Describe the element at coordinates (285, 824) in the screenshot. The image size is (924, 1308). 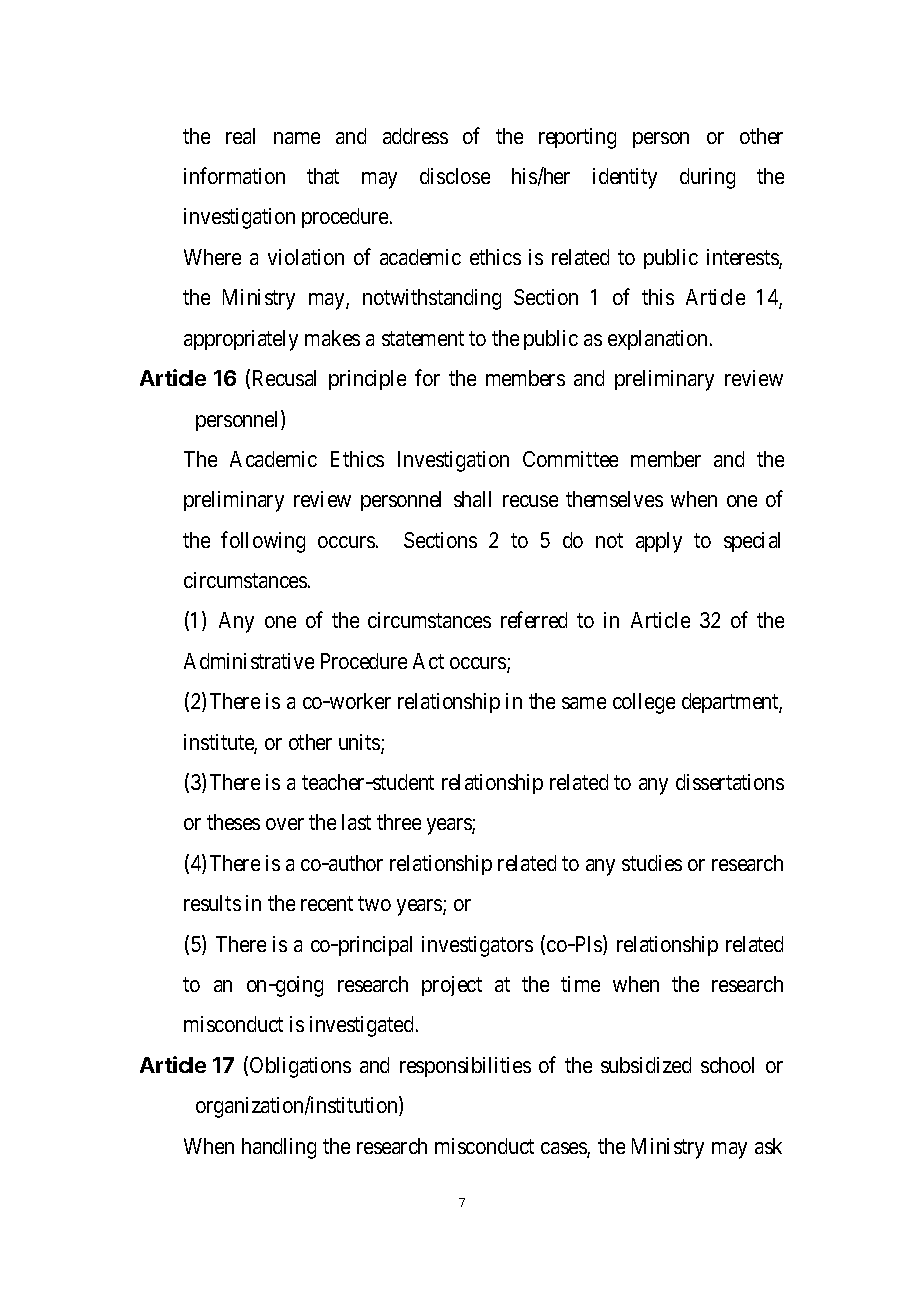
I see `over` at that location.
